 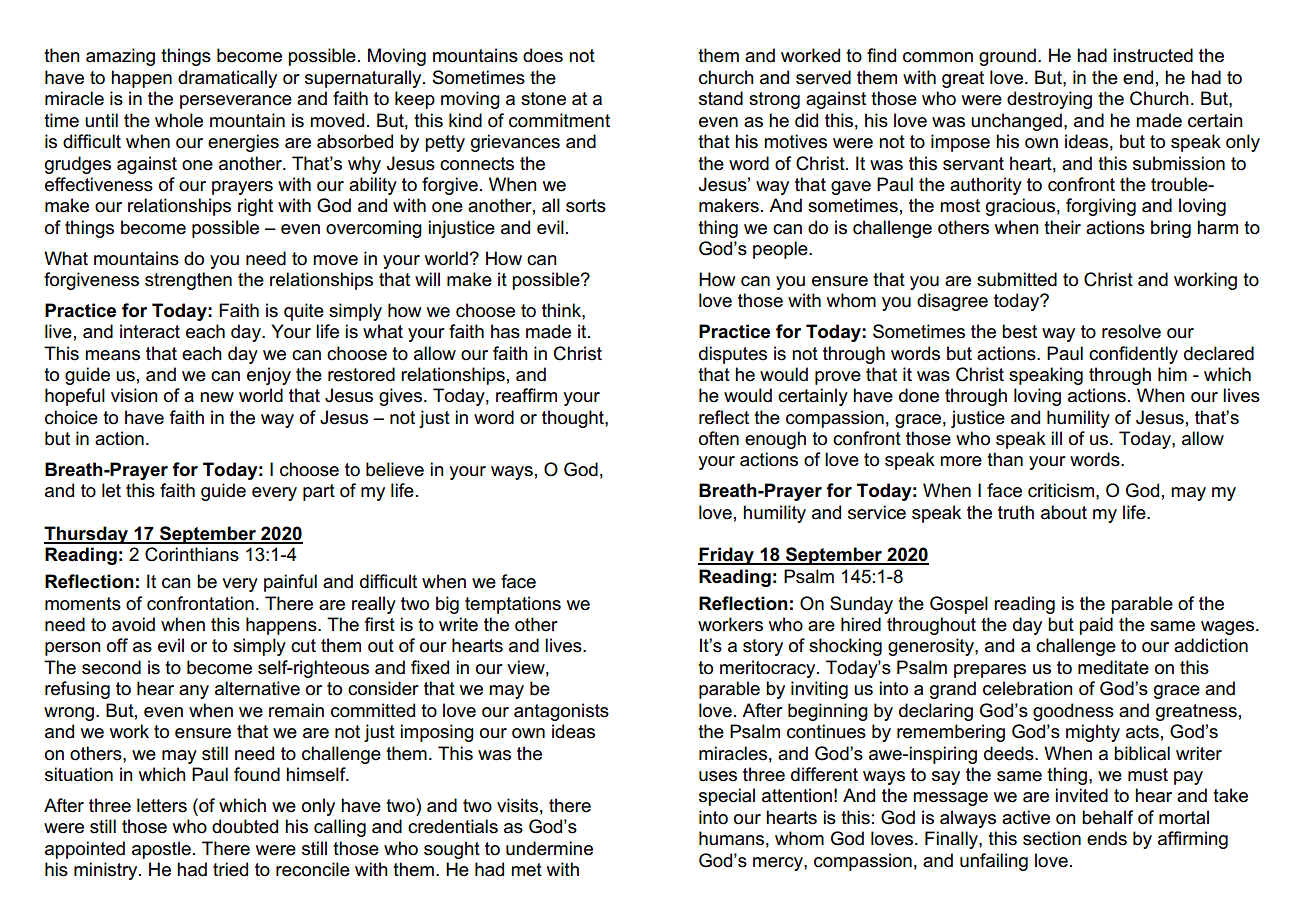 I want to click on painful, so click(x=290, y=583).
